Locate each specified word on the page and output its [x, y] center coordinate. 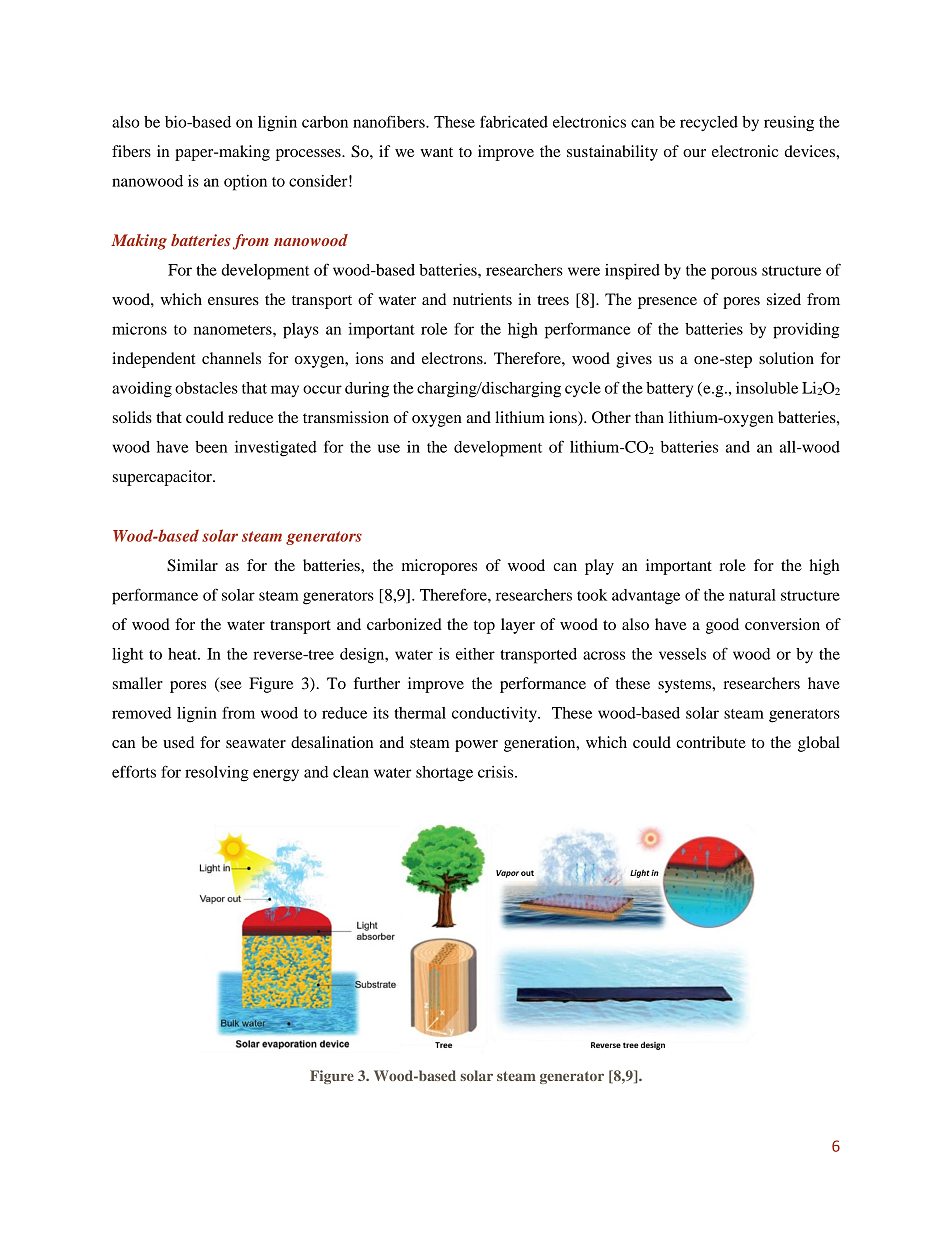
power [476, 746]
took [592, 595]
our [694, 153]
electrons [453, 358]
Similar [192, 565]
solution [786, 358]
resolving [217, 774]
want [436, 152]
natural [752, 595]
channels [231, 358]
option [245, 183]
